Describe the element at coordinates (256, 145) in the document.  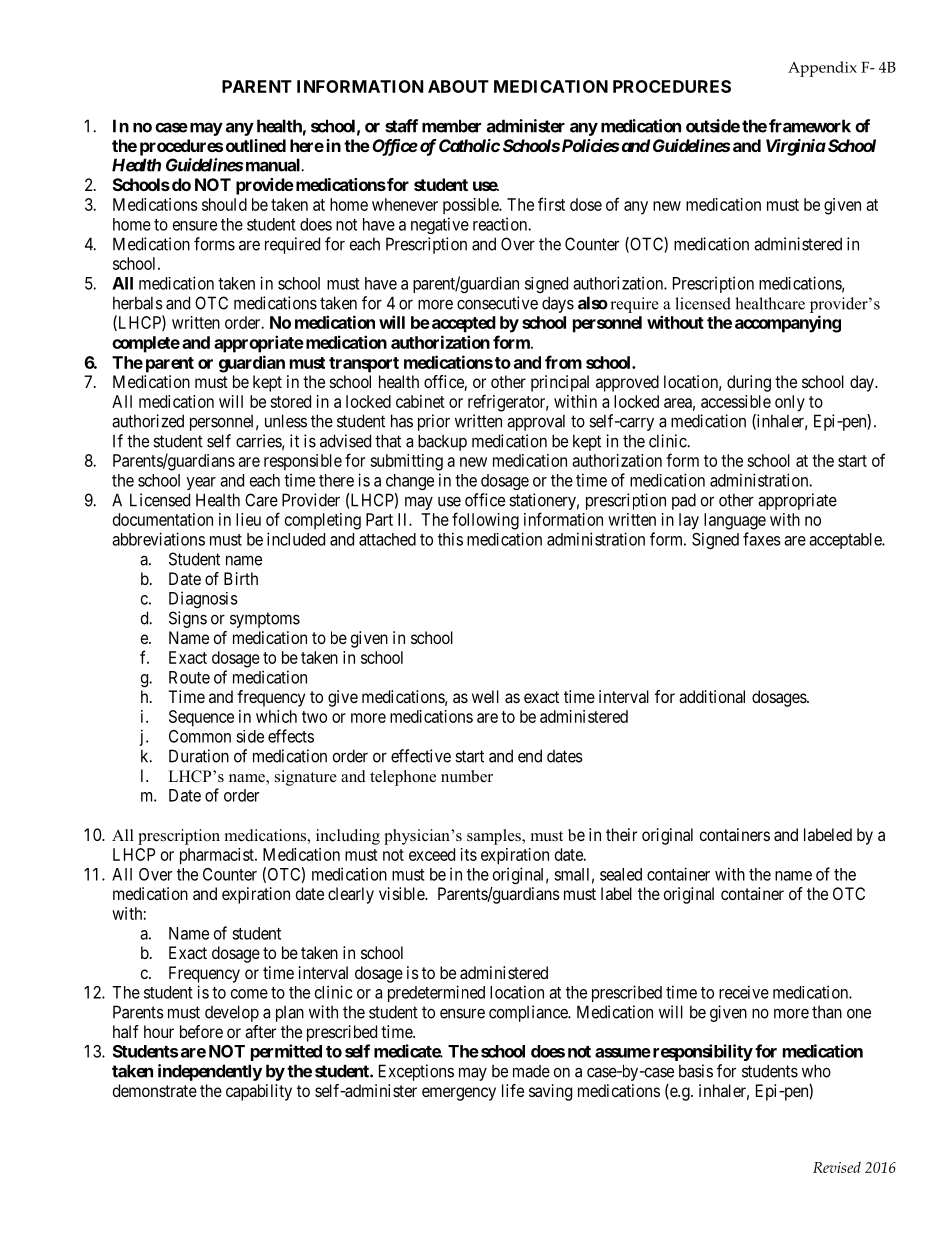
I see `outlined` at that location.
